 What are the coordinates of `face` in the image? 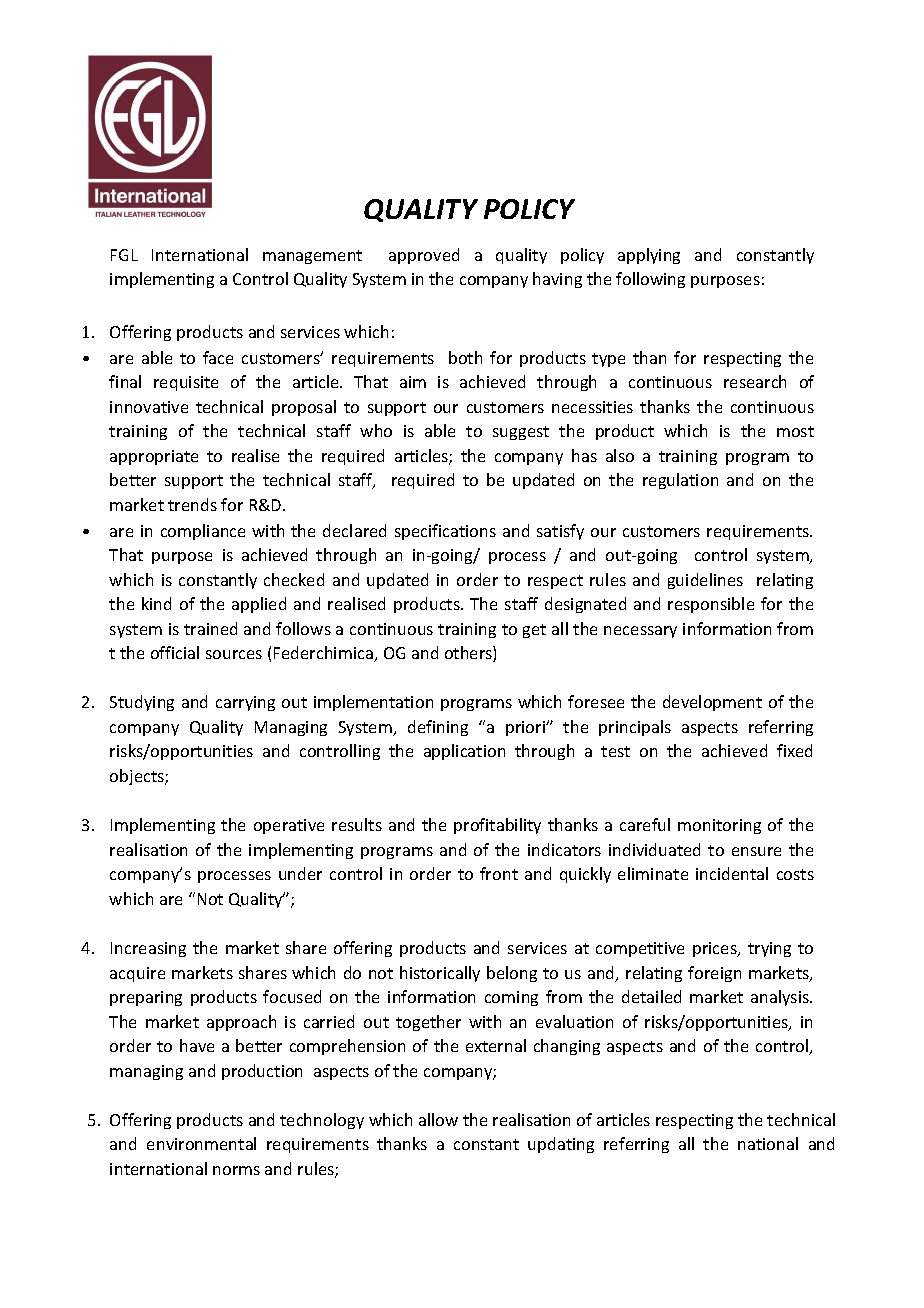 It's located at (218, 357).
